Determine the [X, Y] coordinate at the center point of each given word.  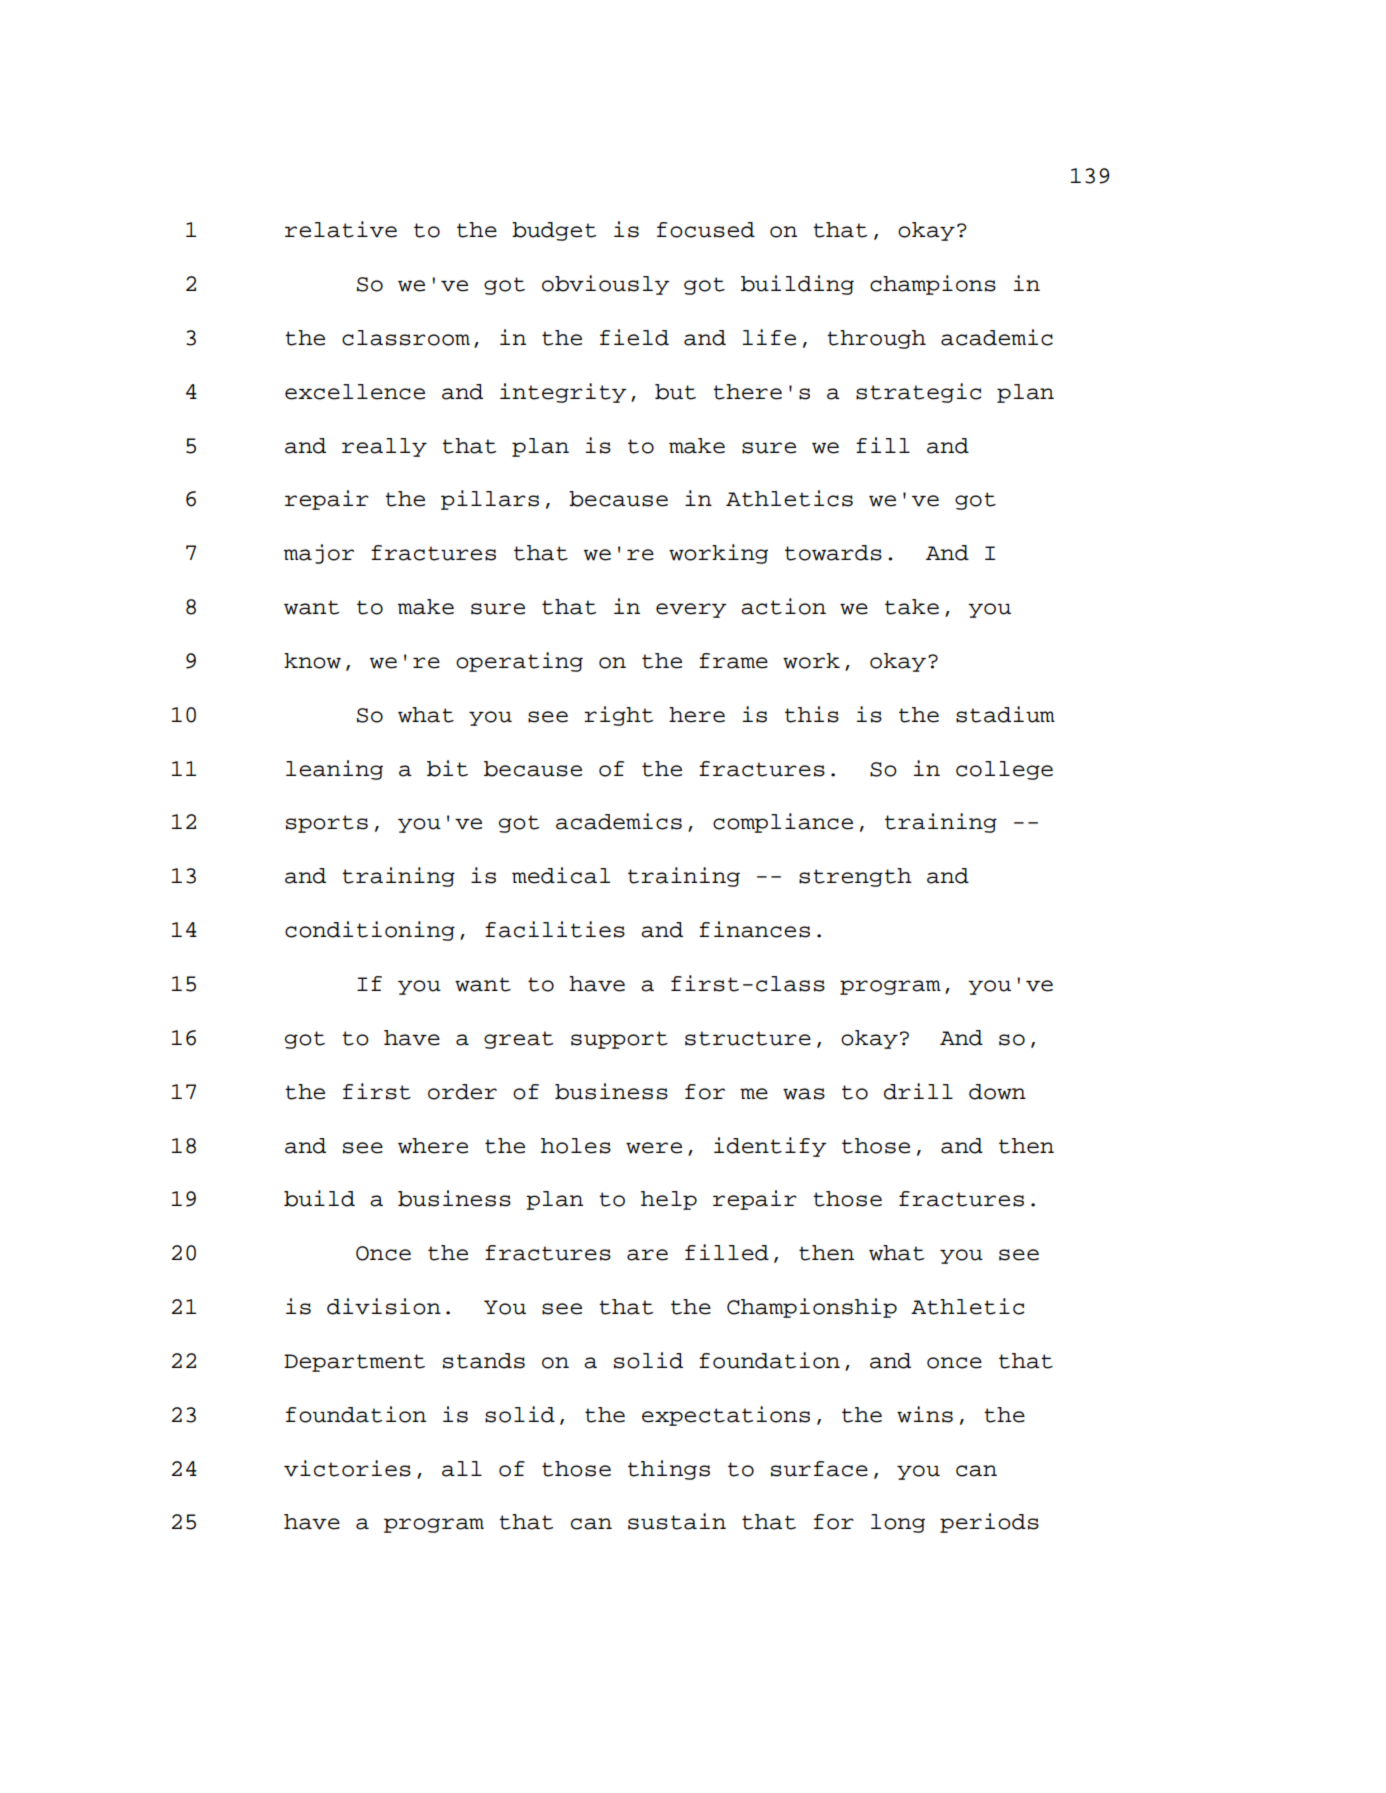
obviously [606, 285]
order [462, 1092]
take [912, 607]
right [618, 716]
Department [354, 1363]
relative [341, 229]
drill [918, 1091]
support [619, 1040]
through [876, 339]
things [669, 1470]
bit [447, 768]
